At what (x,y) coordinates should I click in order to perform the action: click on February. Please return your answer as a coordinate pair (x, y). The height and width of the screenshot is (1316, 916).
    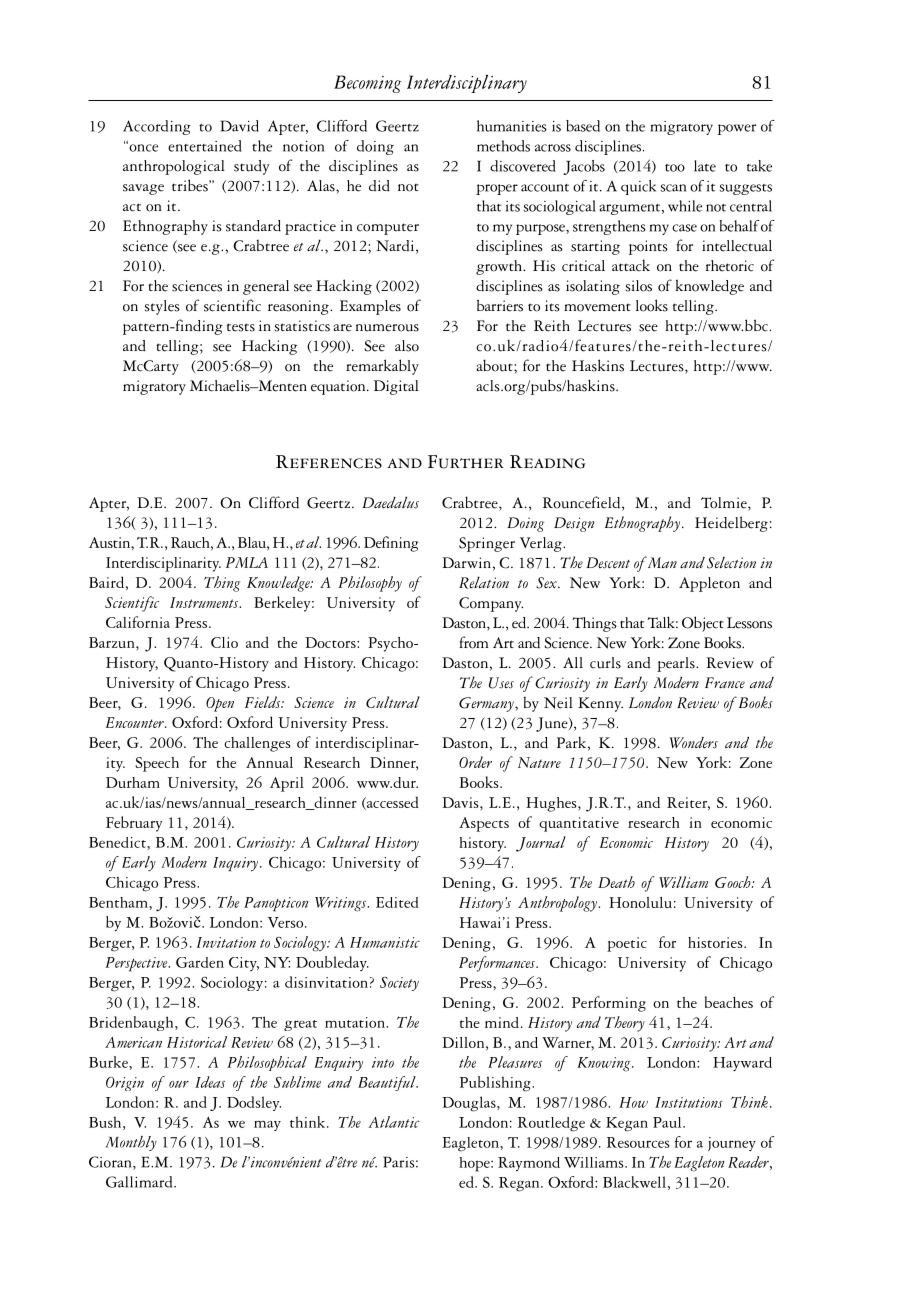
    Looking at the image, I should click on (134, 824).
